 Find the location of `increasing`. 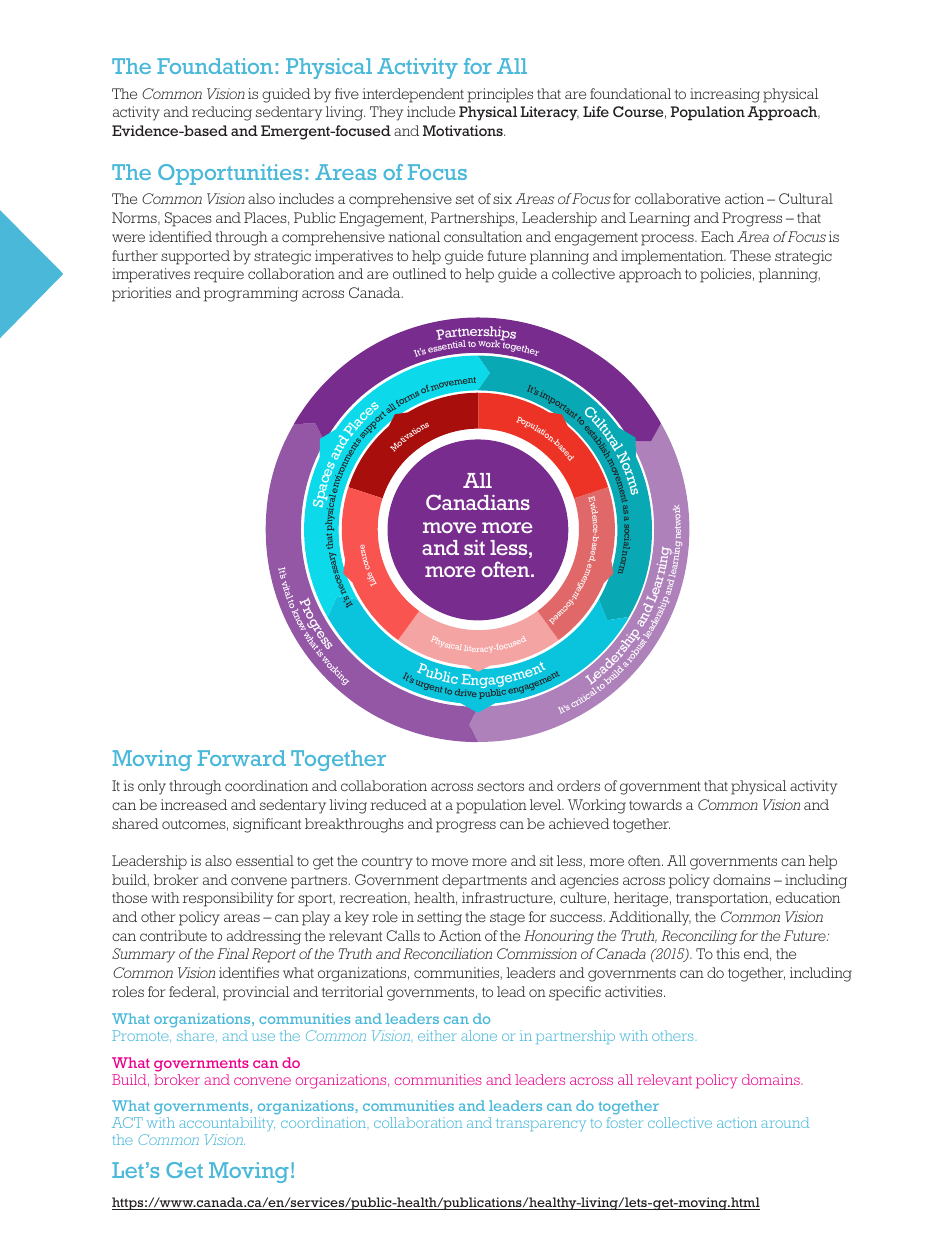

increasing is located at coordinates (725, 95).
